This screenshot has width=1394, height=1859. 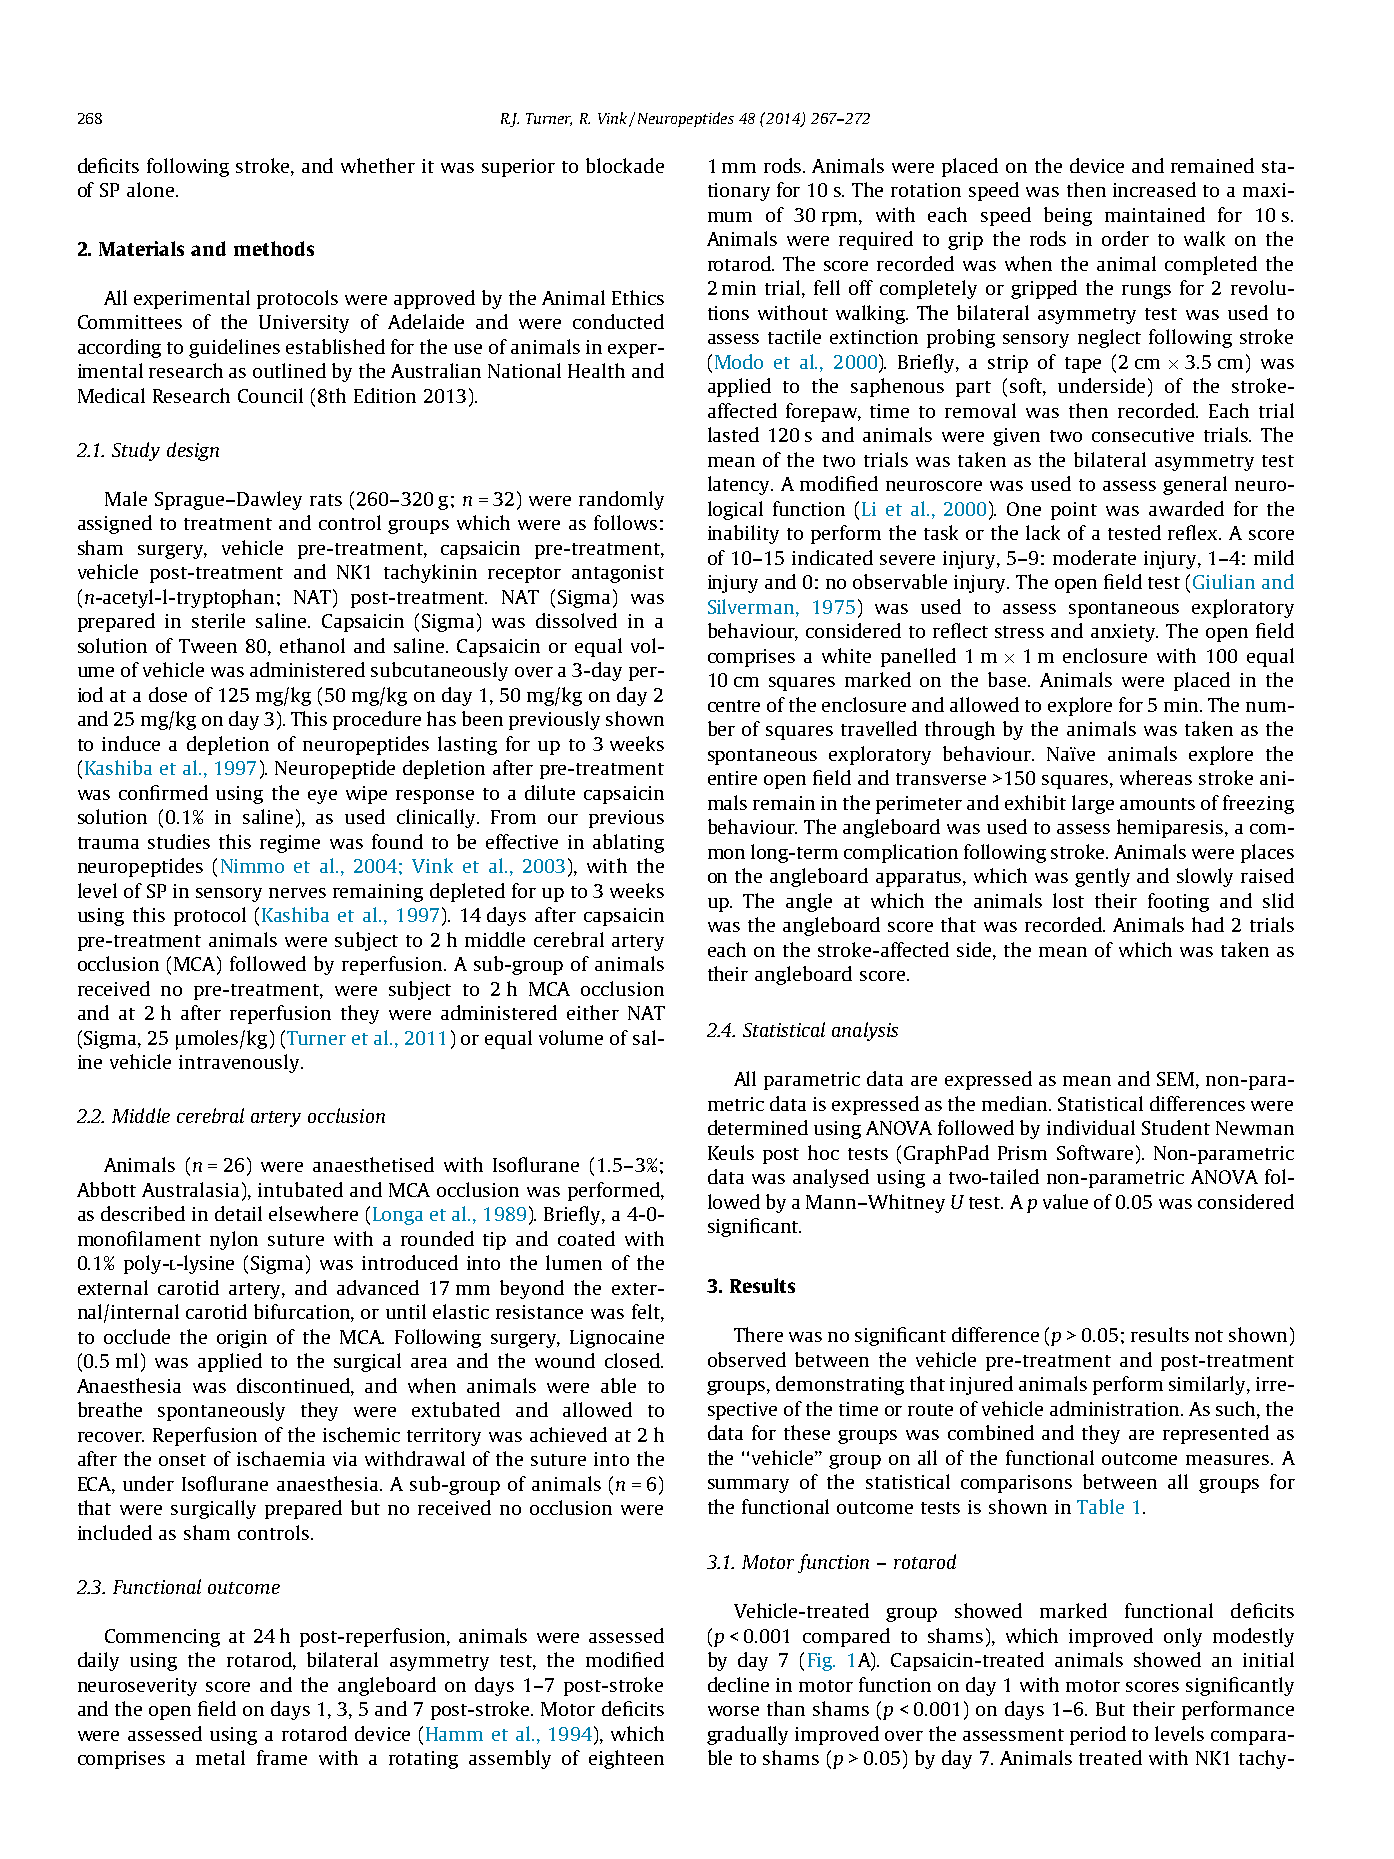 I want to click on methods, so click(x=274, y=248).
